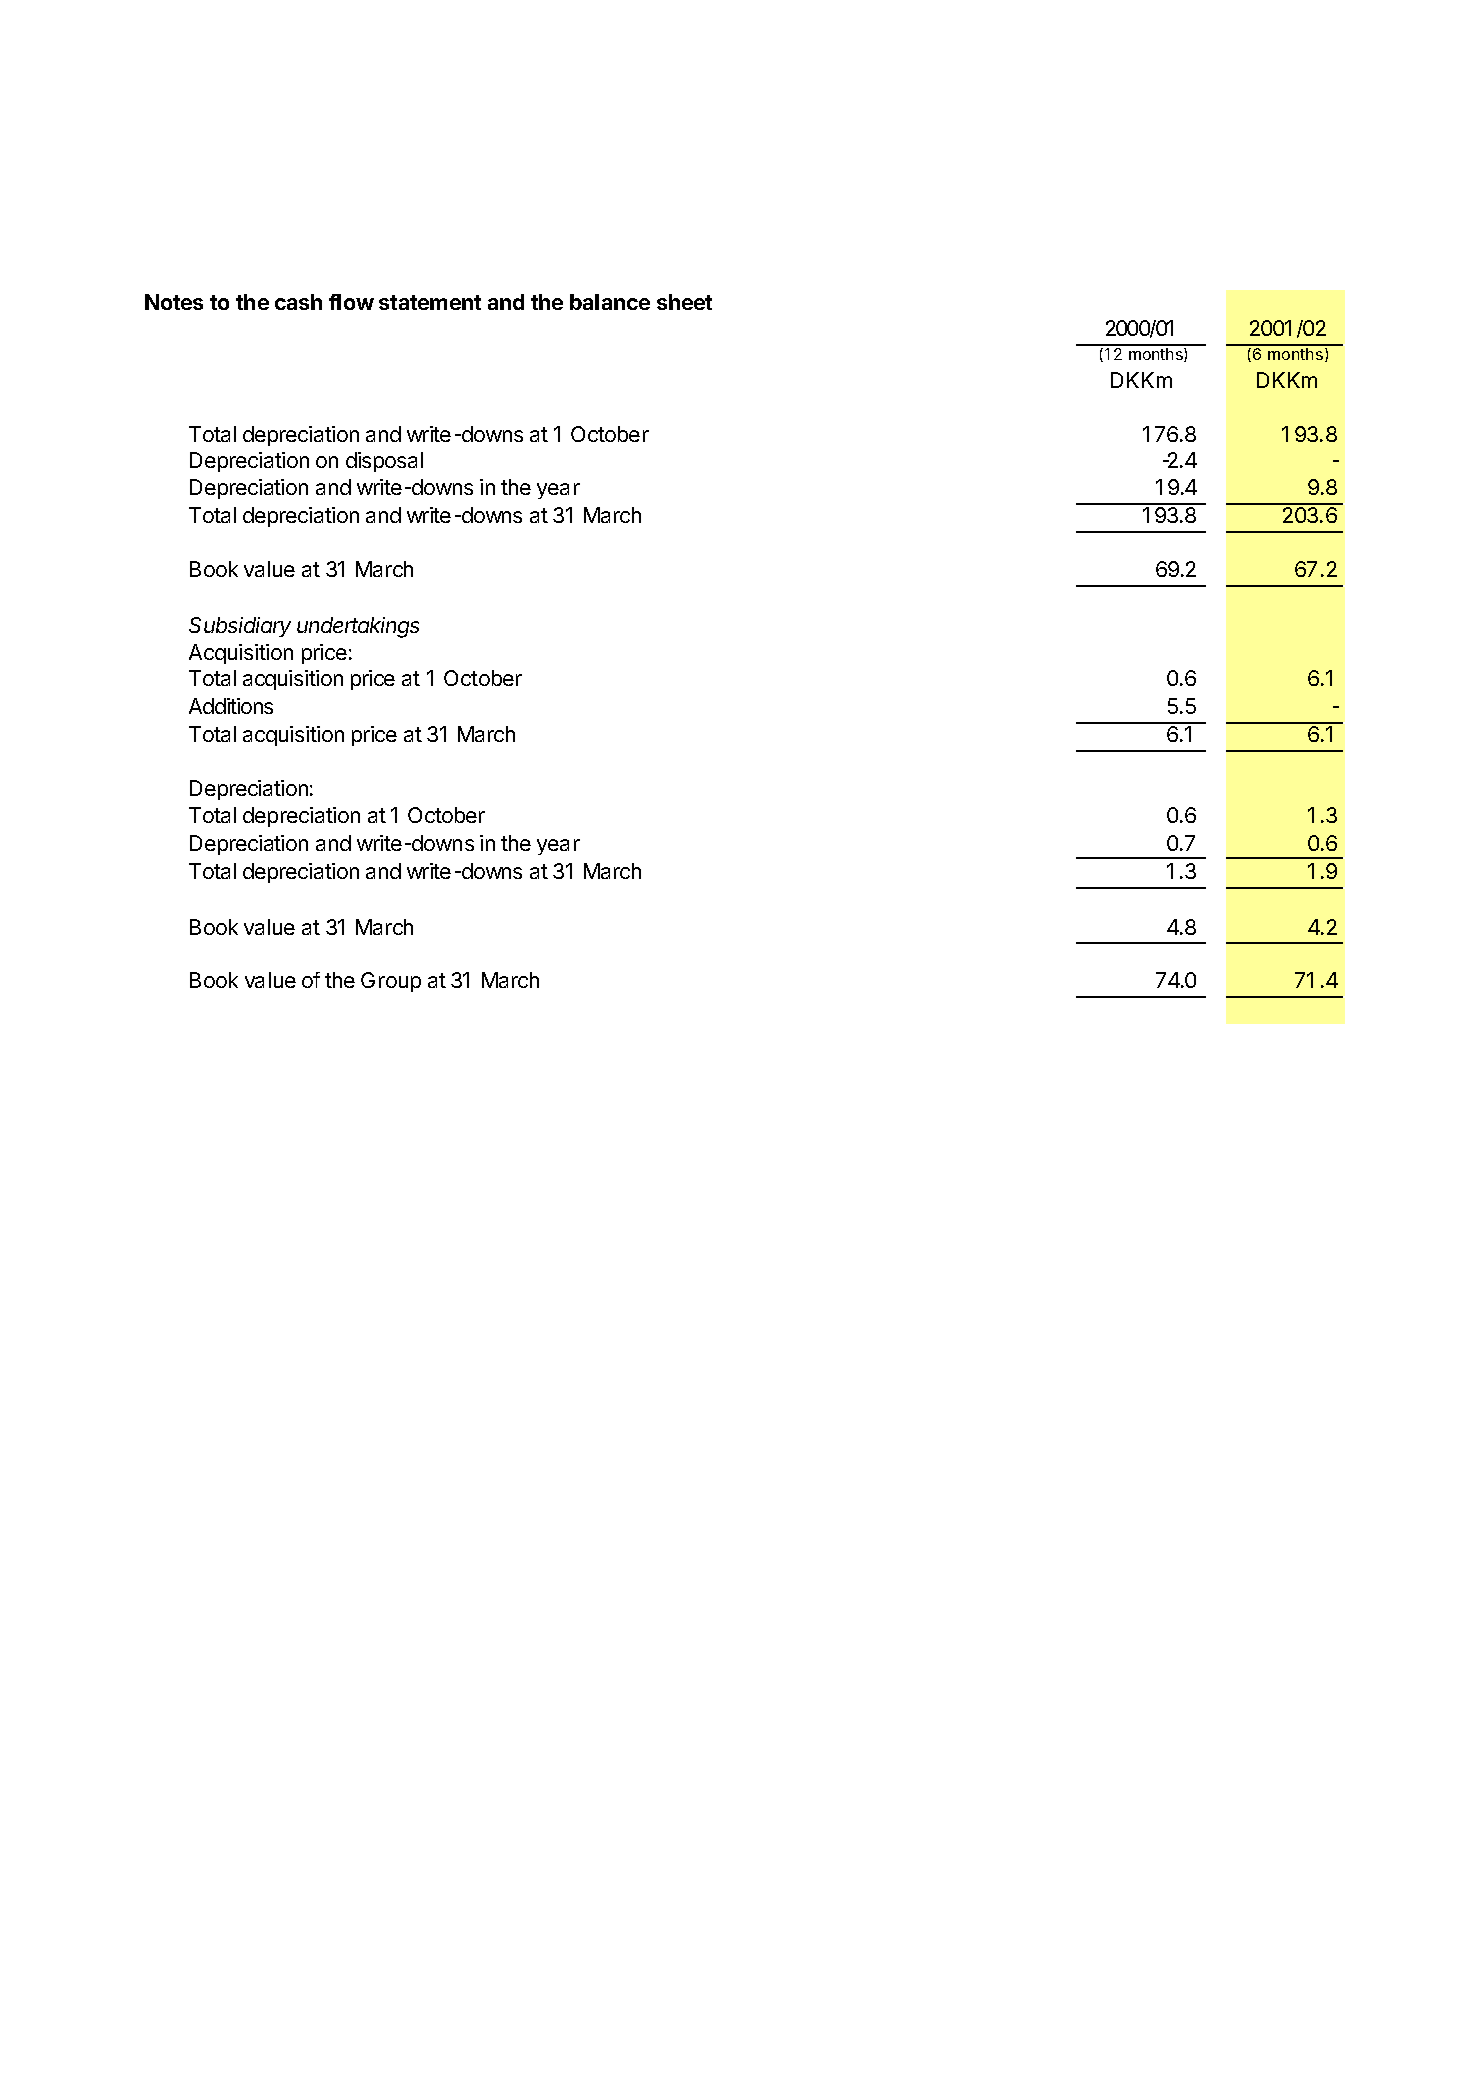 The image size is (1472, 2080). What do you see at coordinates (240, 627) in the image?
I see `Subsidiary` at bounding box center [240, 627].
